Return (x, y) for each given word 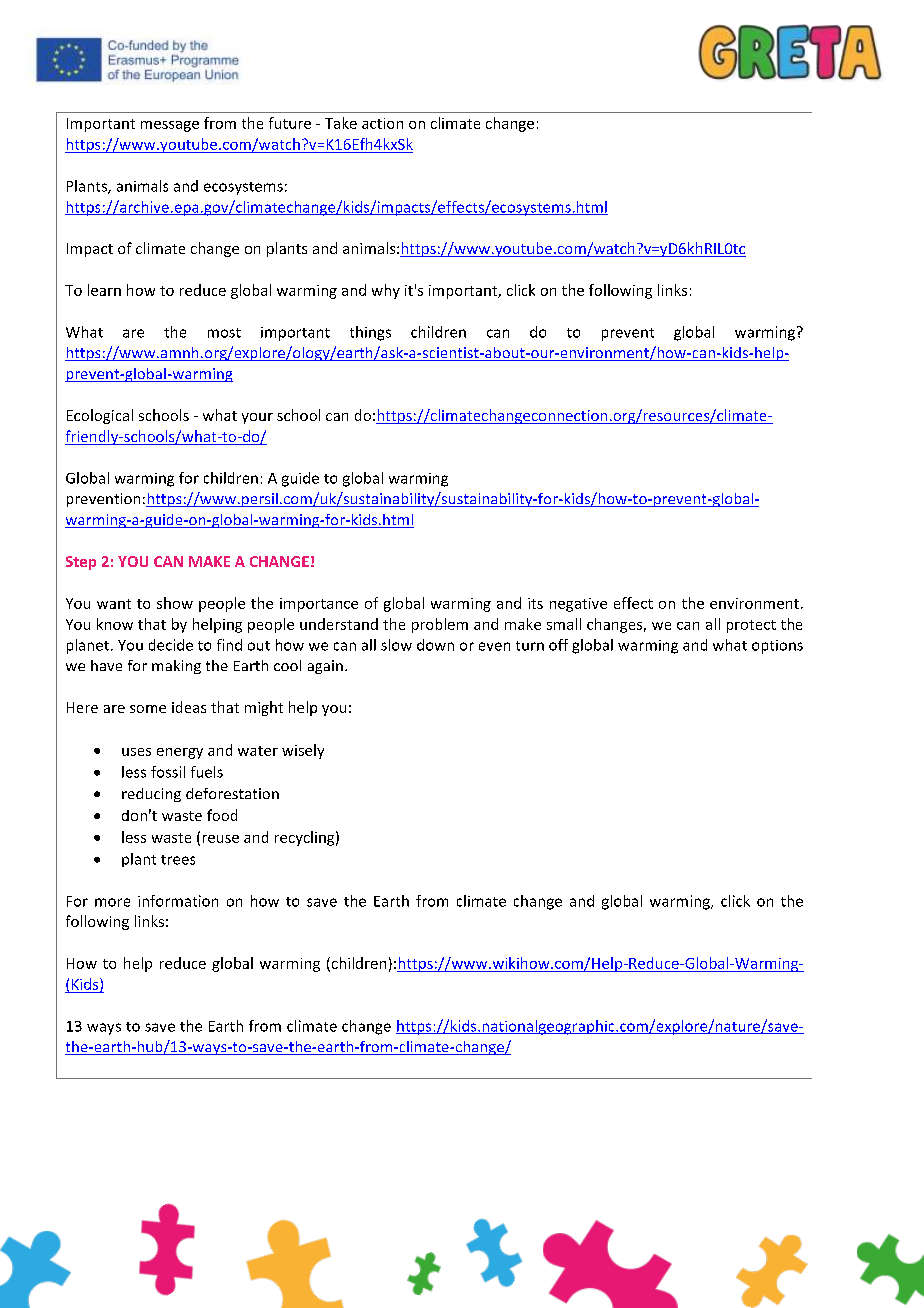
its (535, 603)
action (382, 123)
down (435, 645)
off (558, 645)
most (224, 333)
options (777, 647)
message (170, 126)
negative (578, 605)
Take (341, 123)
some (148, 709)
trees (178, 860)
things (370, 333)
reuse (221, 839)
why (386, 291)
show (175, 603)
